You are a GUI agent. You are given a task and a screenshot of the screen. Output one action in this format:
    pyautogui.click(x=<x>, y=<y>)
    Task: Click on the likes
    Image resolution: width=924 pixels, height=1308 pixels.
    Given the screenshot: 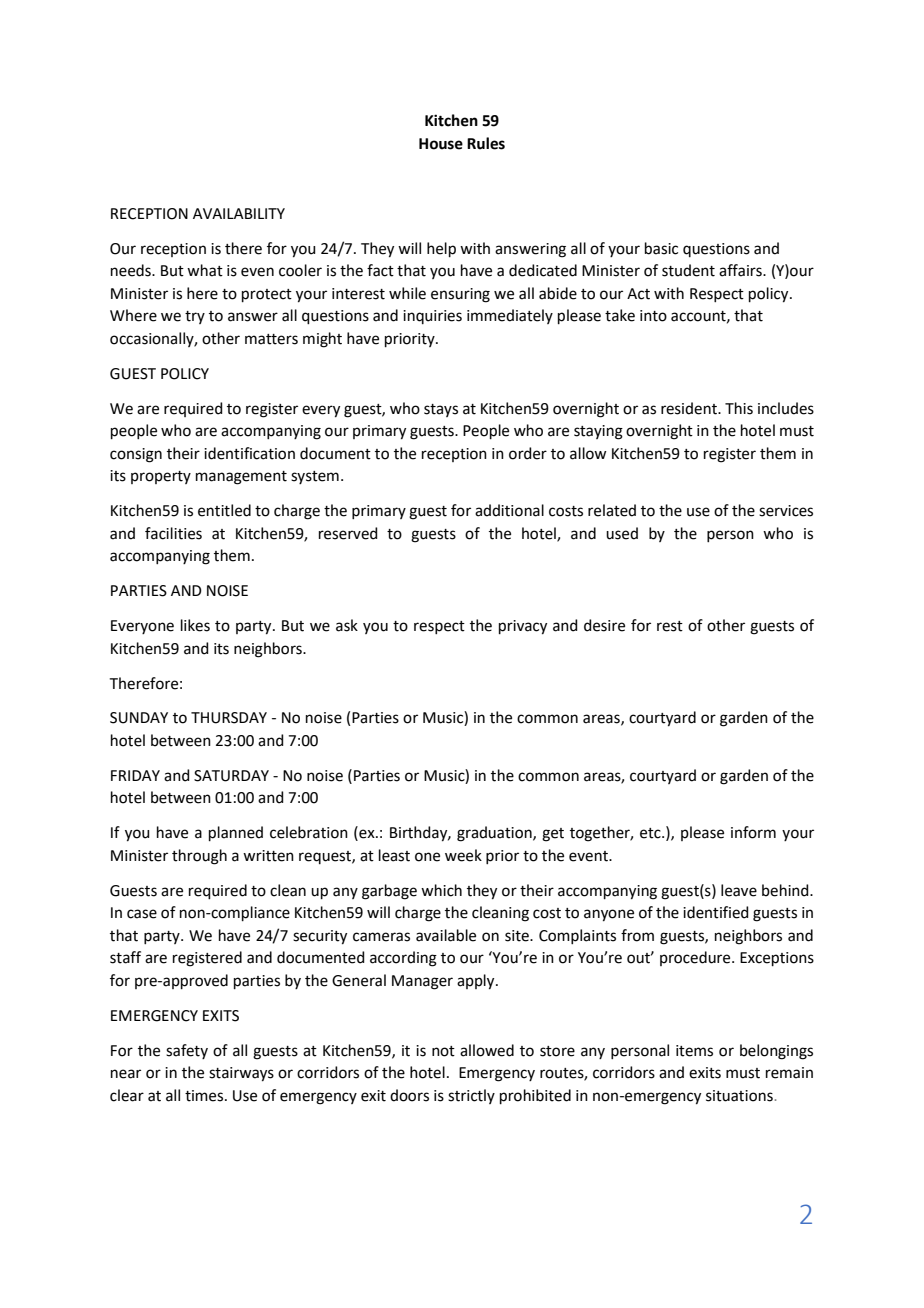 What is the action you would take?
    pyautogui.click(x=195, y=625)
